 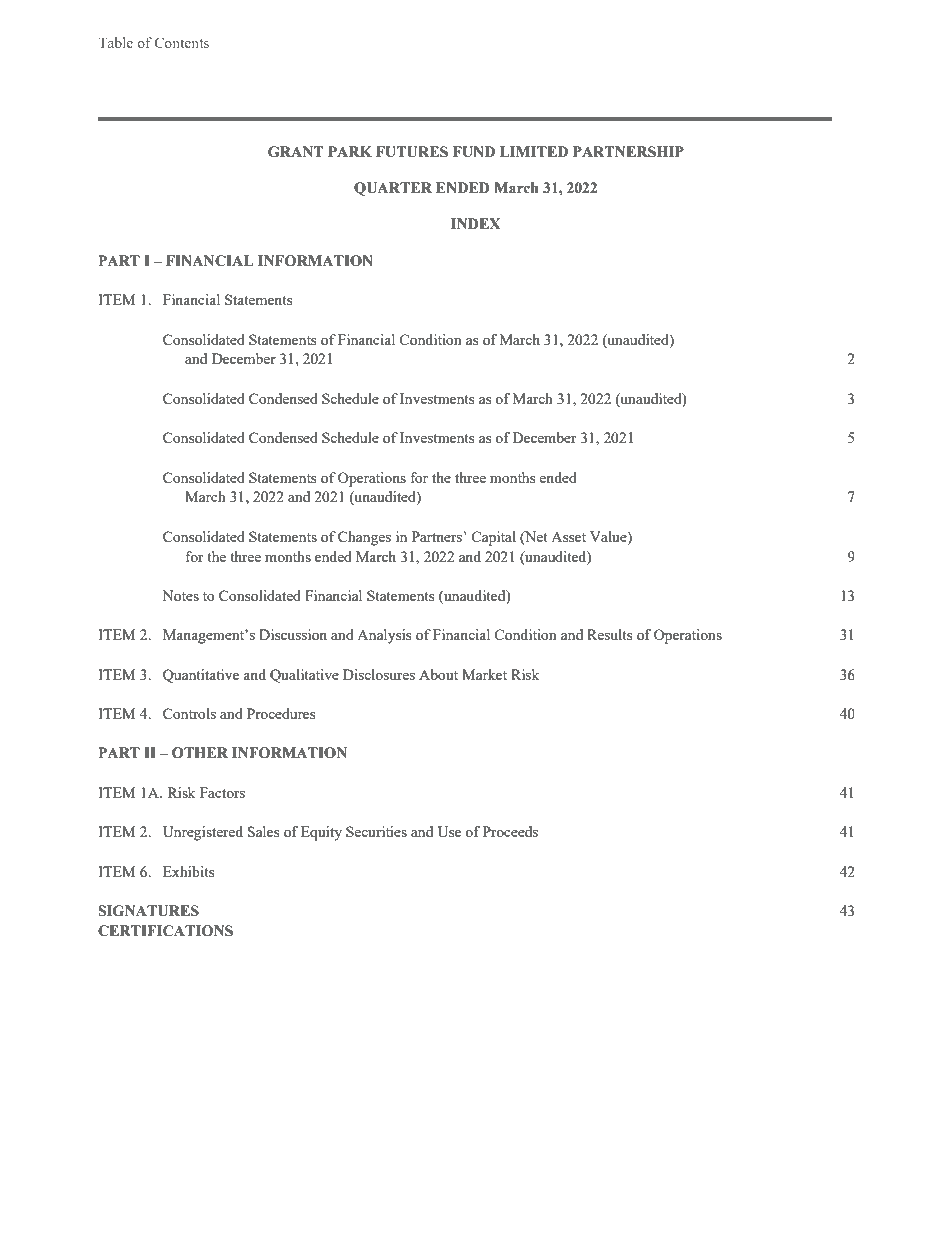 What do you see at coordinates (350, 151) in the page?
I see `PARK` at bounding box center [350, 151].
